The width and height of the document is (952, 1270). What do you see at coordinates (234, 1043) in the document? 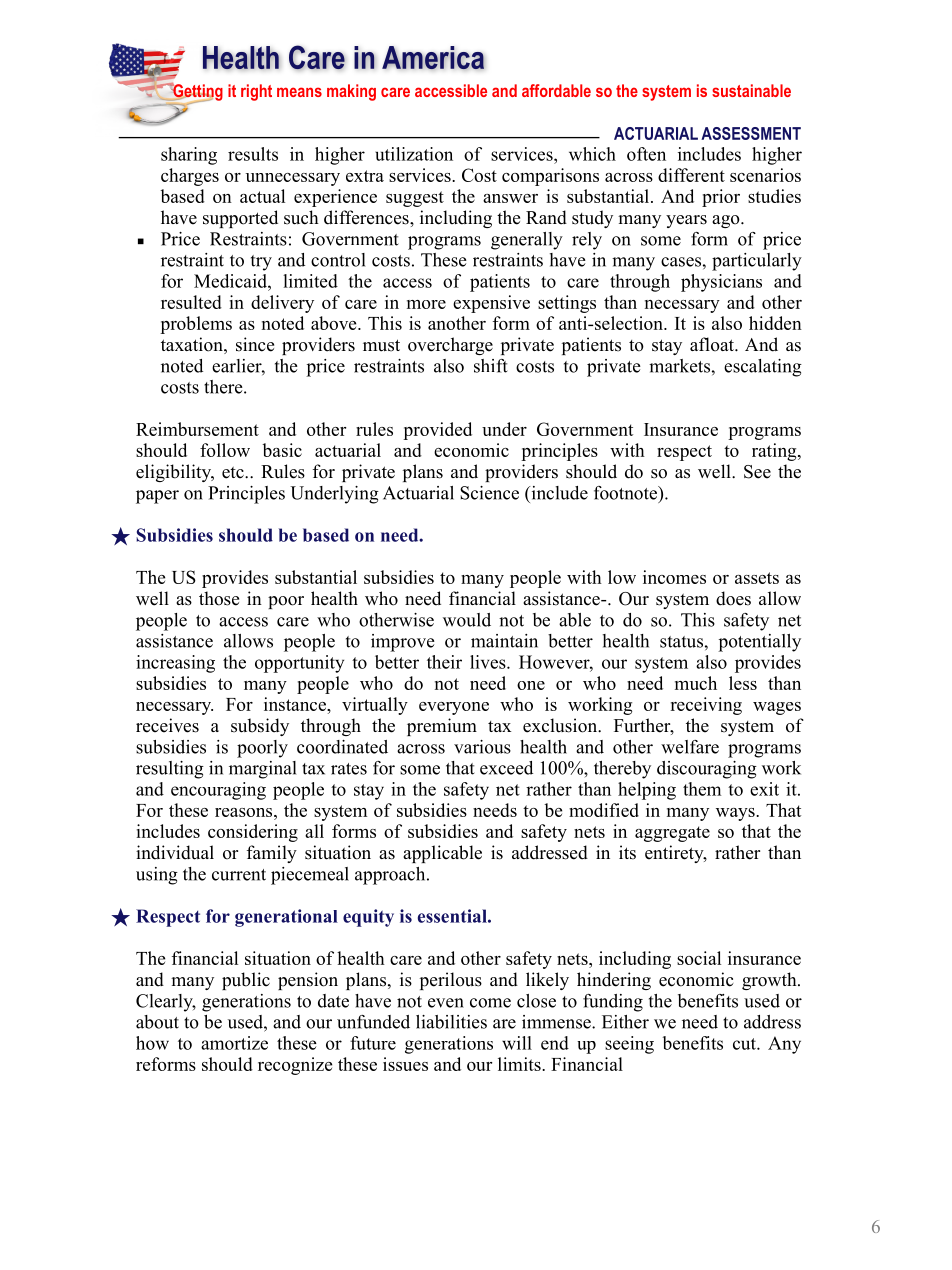
I see `amortize` at bounding box center [234, 1043].
